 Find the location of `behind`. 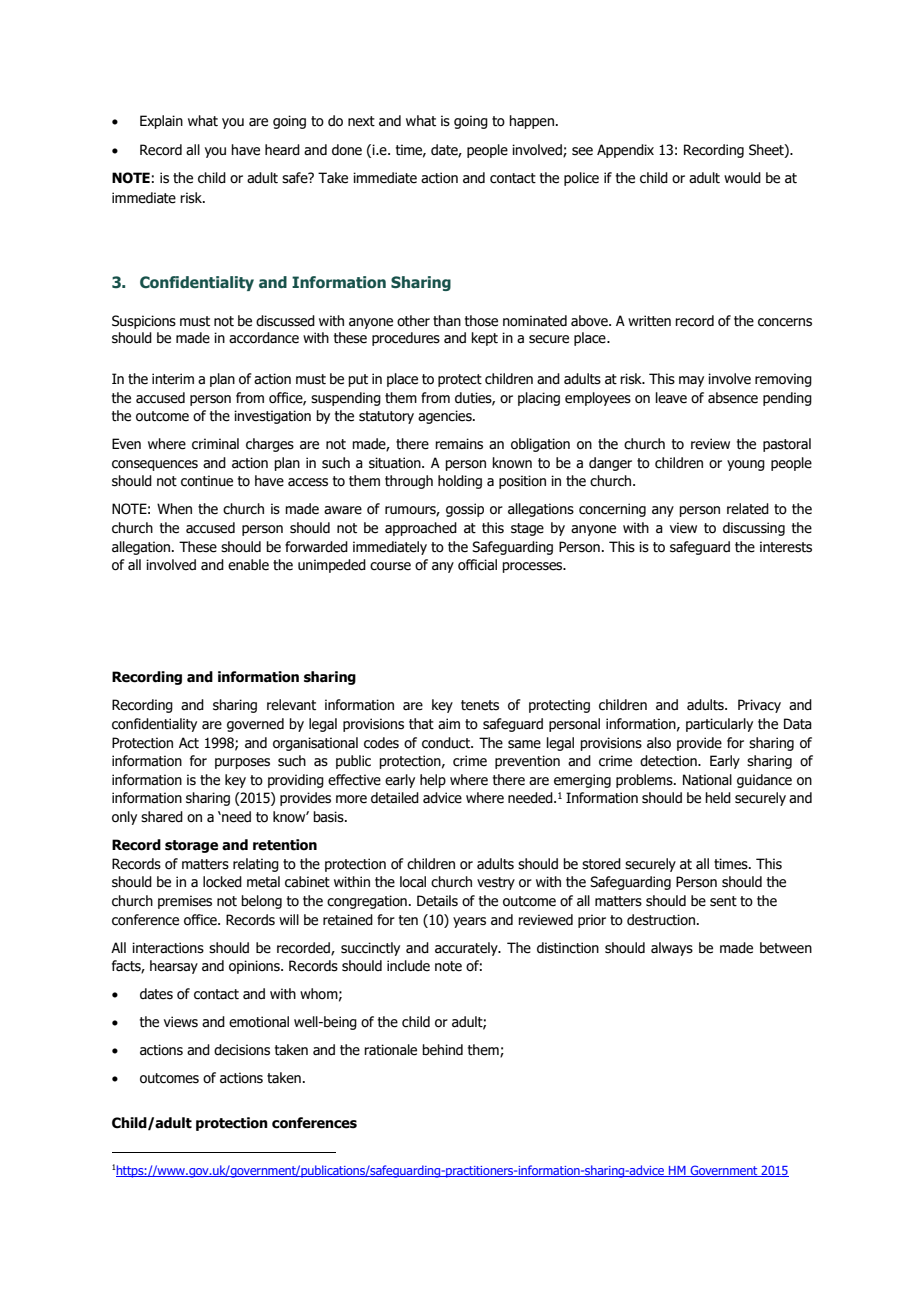

behind is located at coordinates (442, 1050).
